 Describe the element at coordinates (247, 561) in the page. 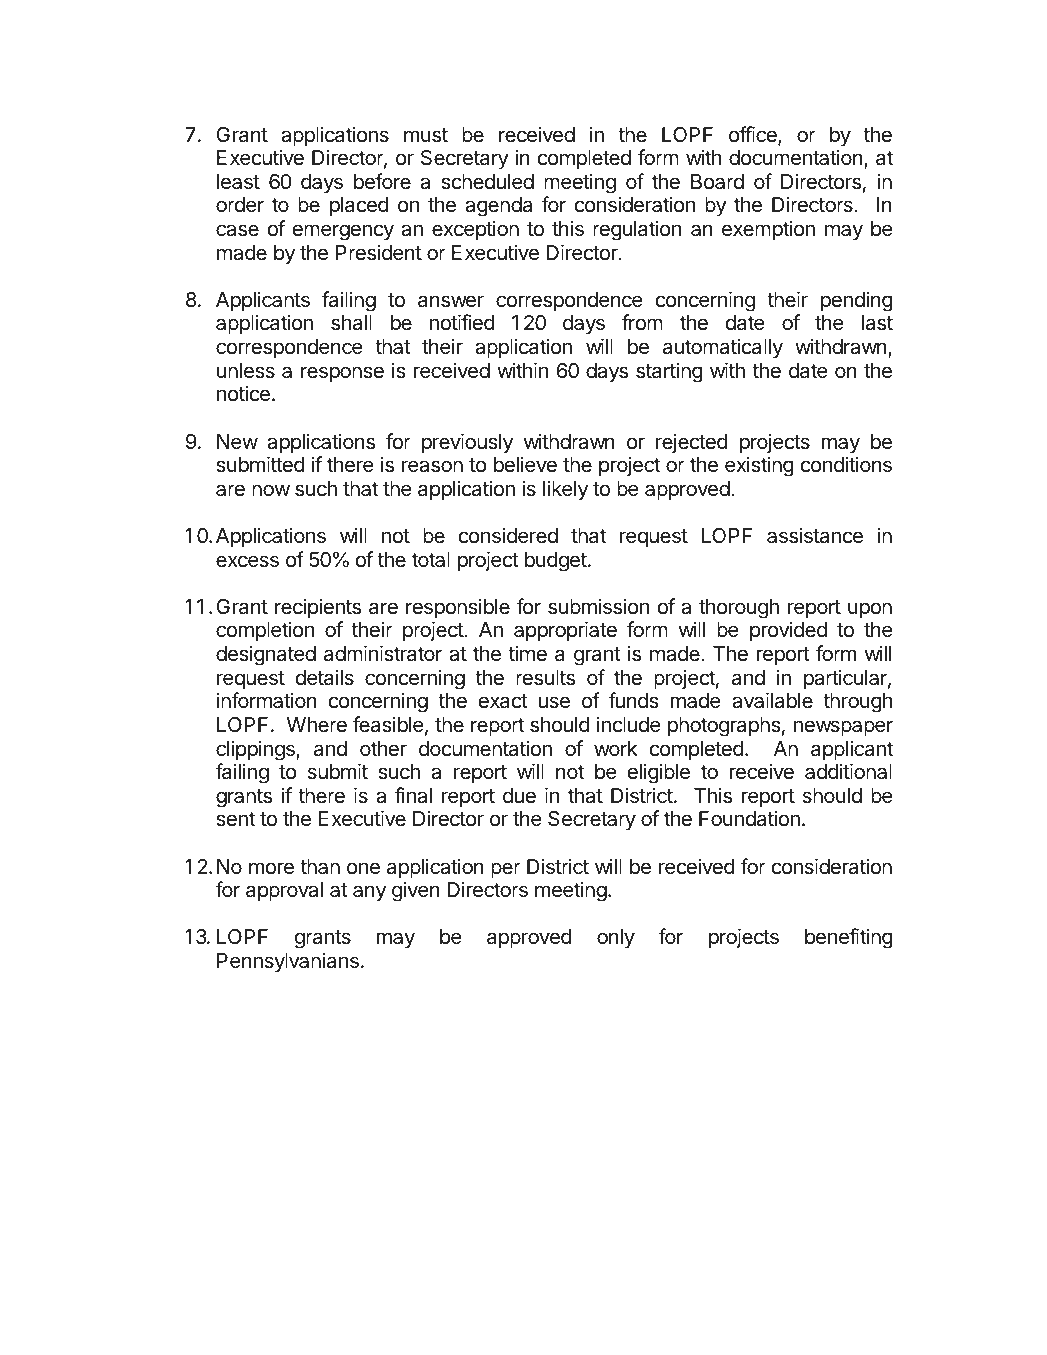

I see `excess` at that location.
